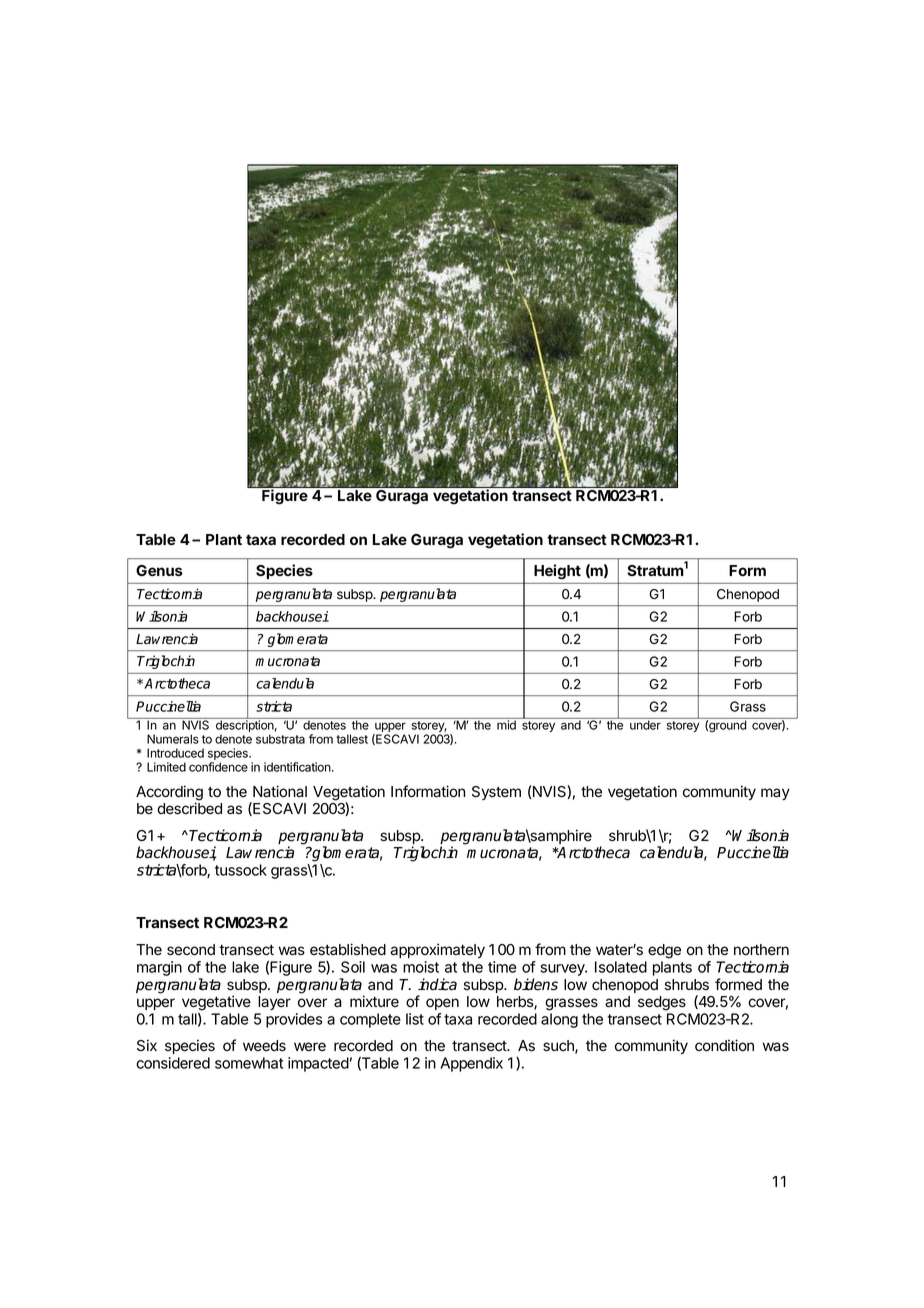 This screenshot has width=924, height=1308. I want to click on System, so click(496, 793).
